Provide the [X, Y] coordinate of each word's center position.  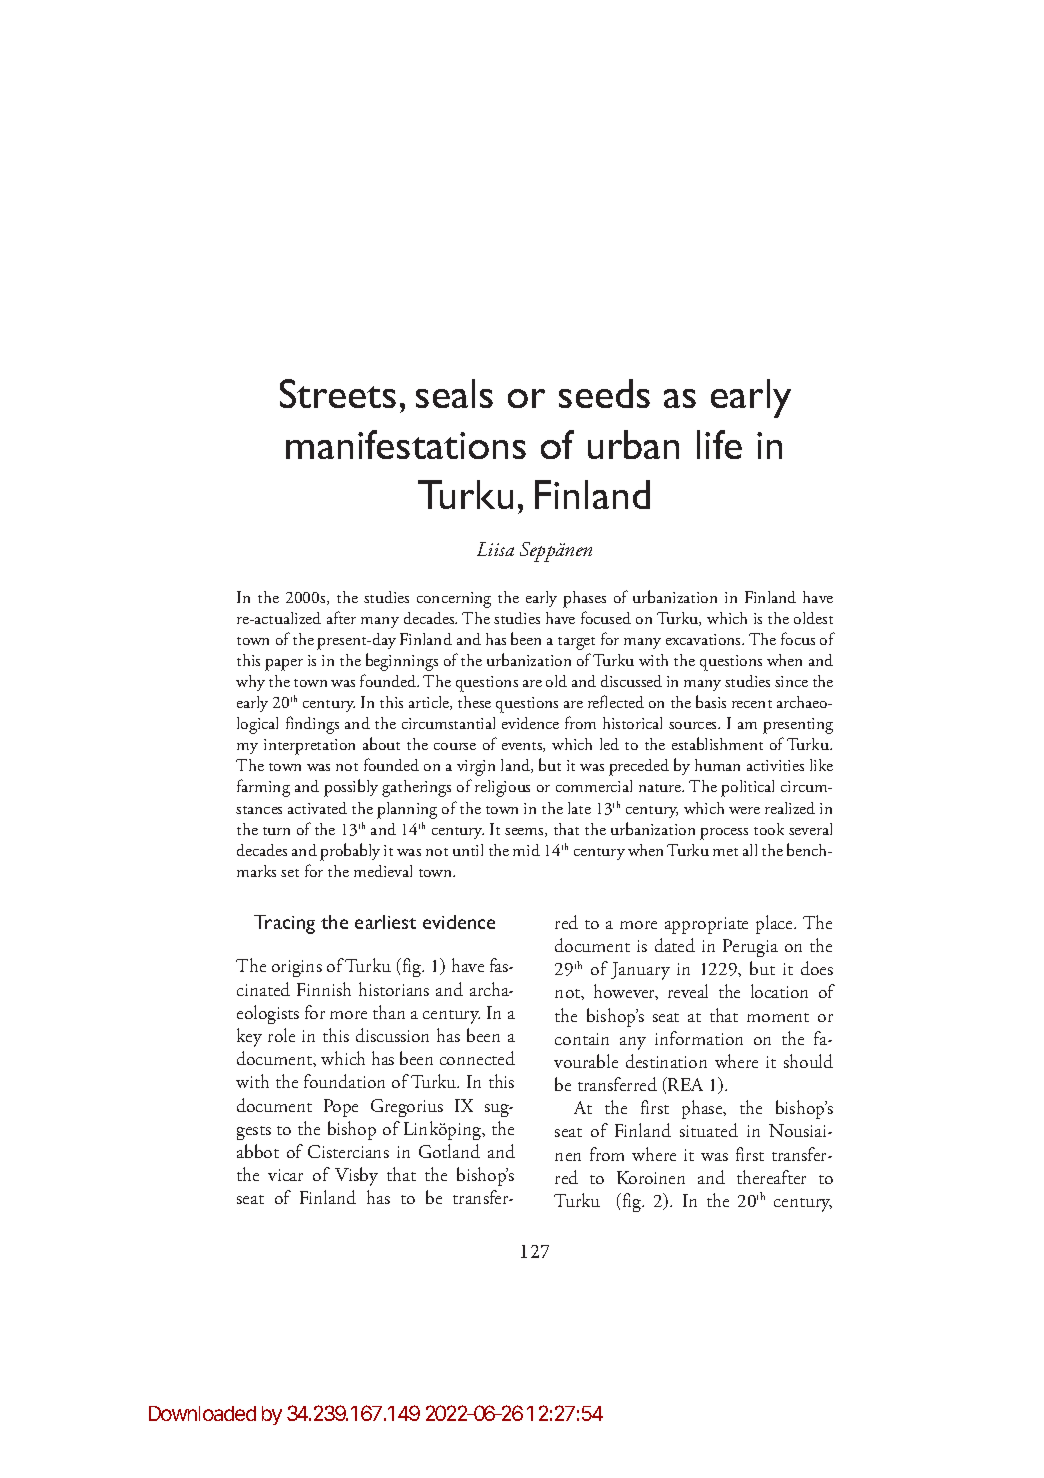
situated [709, 1130]
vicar [285, 1175]
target [576, 643]
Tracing [284, 924]
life [719, 444]
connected [477, 1058]
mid [526, 850]
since [791, 681]
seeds [604, 393]
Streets [338, 393]
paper [284, 665]
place [775, 924]
